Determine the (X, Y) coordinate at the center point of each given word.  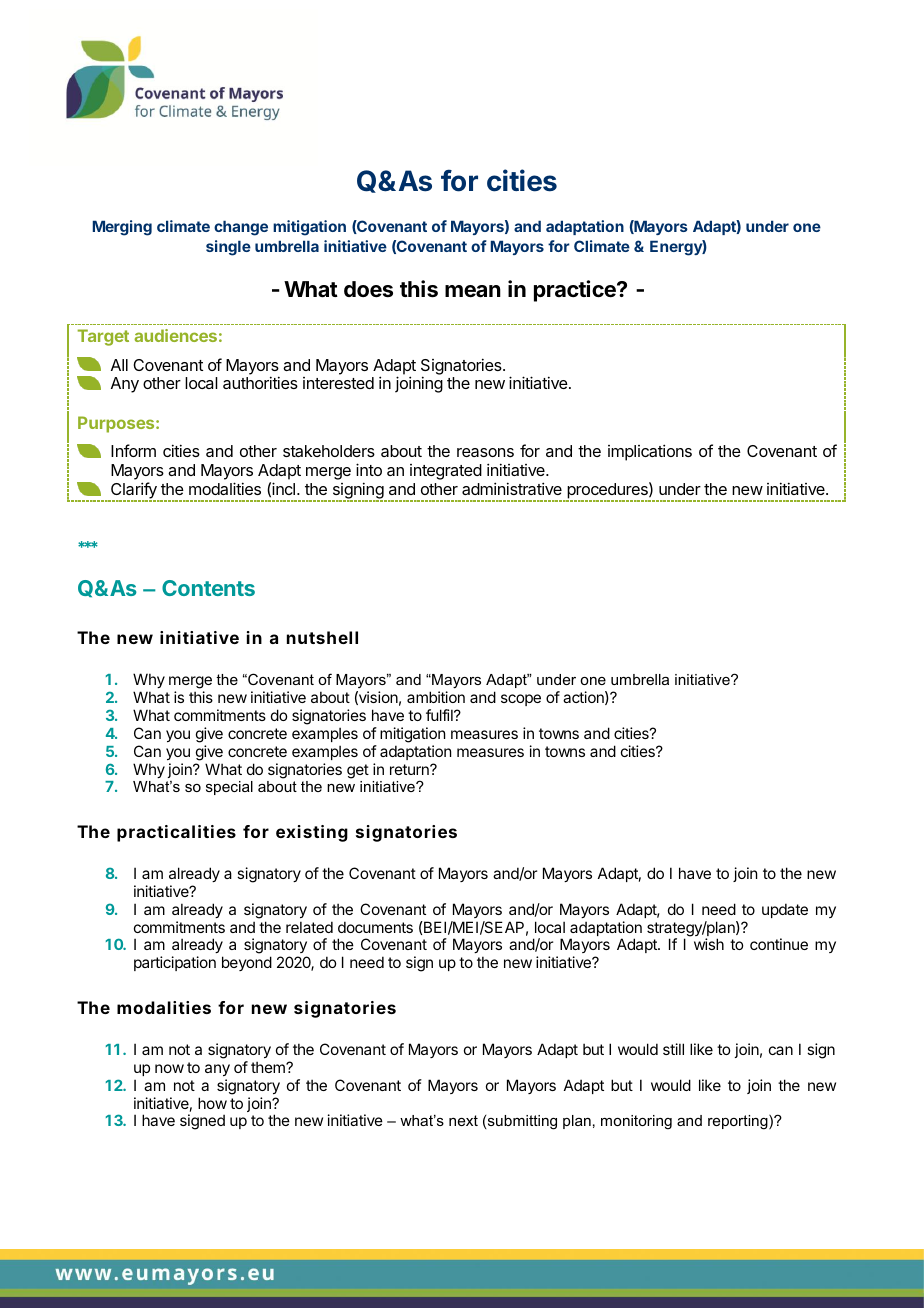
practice (576, 291)
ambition (436, 697)
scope (521, 700)
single (228, 248)
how (212, 1103)
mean (473, 291)
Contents (208, 588)
